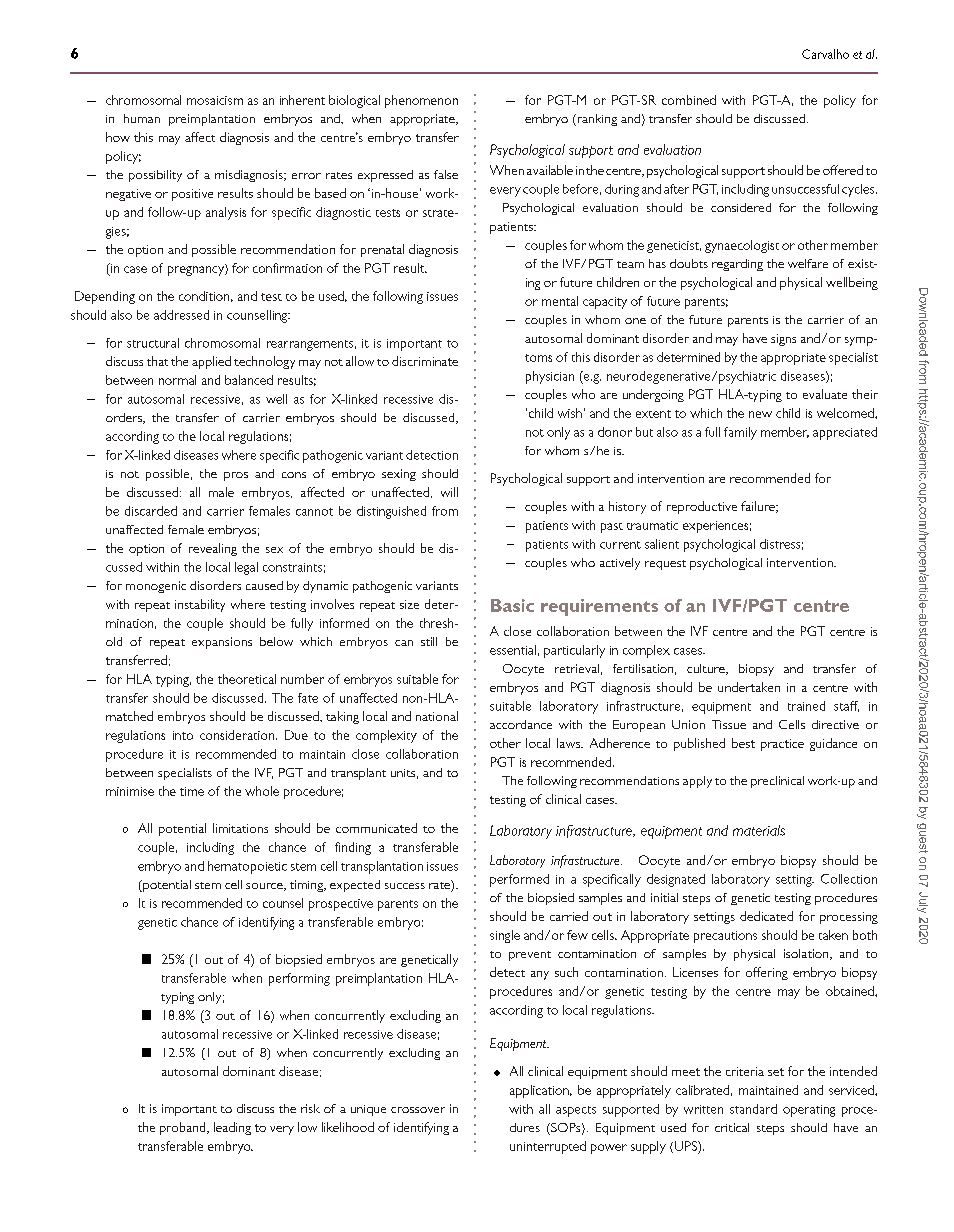 This screenshot has height=1232, width=954. Describe the element at coordinates (421, 101) in the screenshot. I see `phenomenon` at that location.
